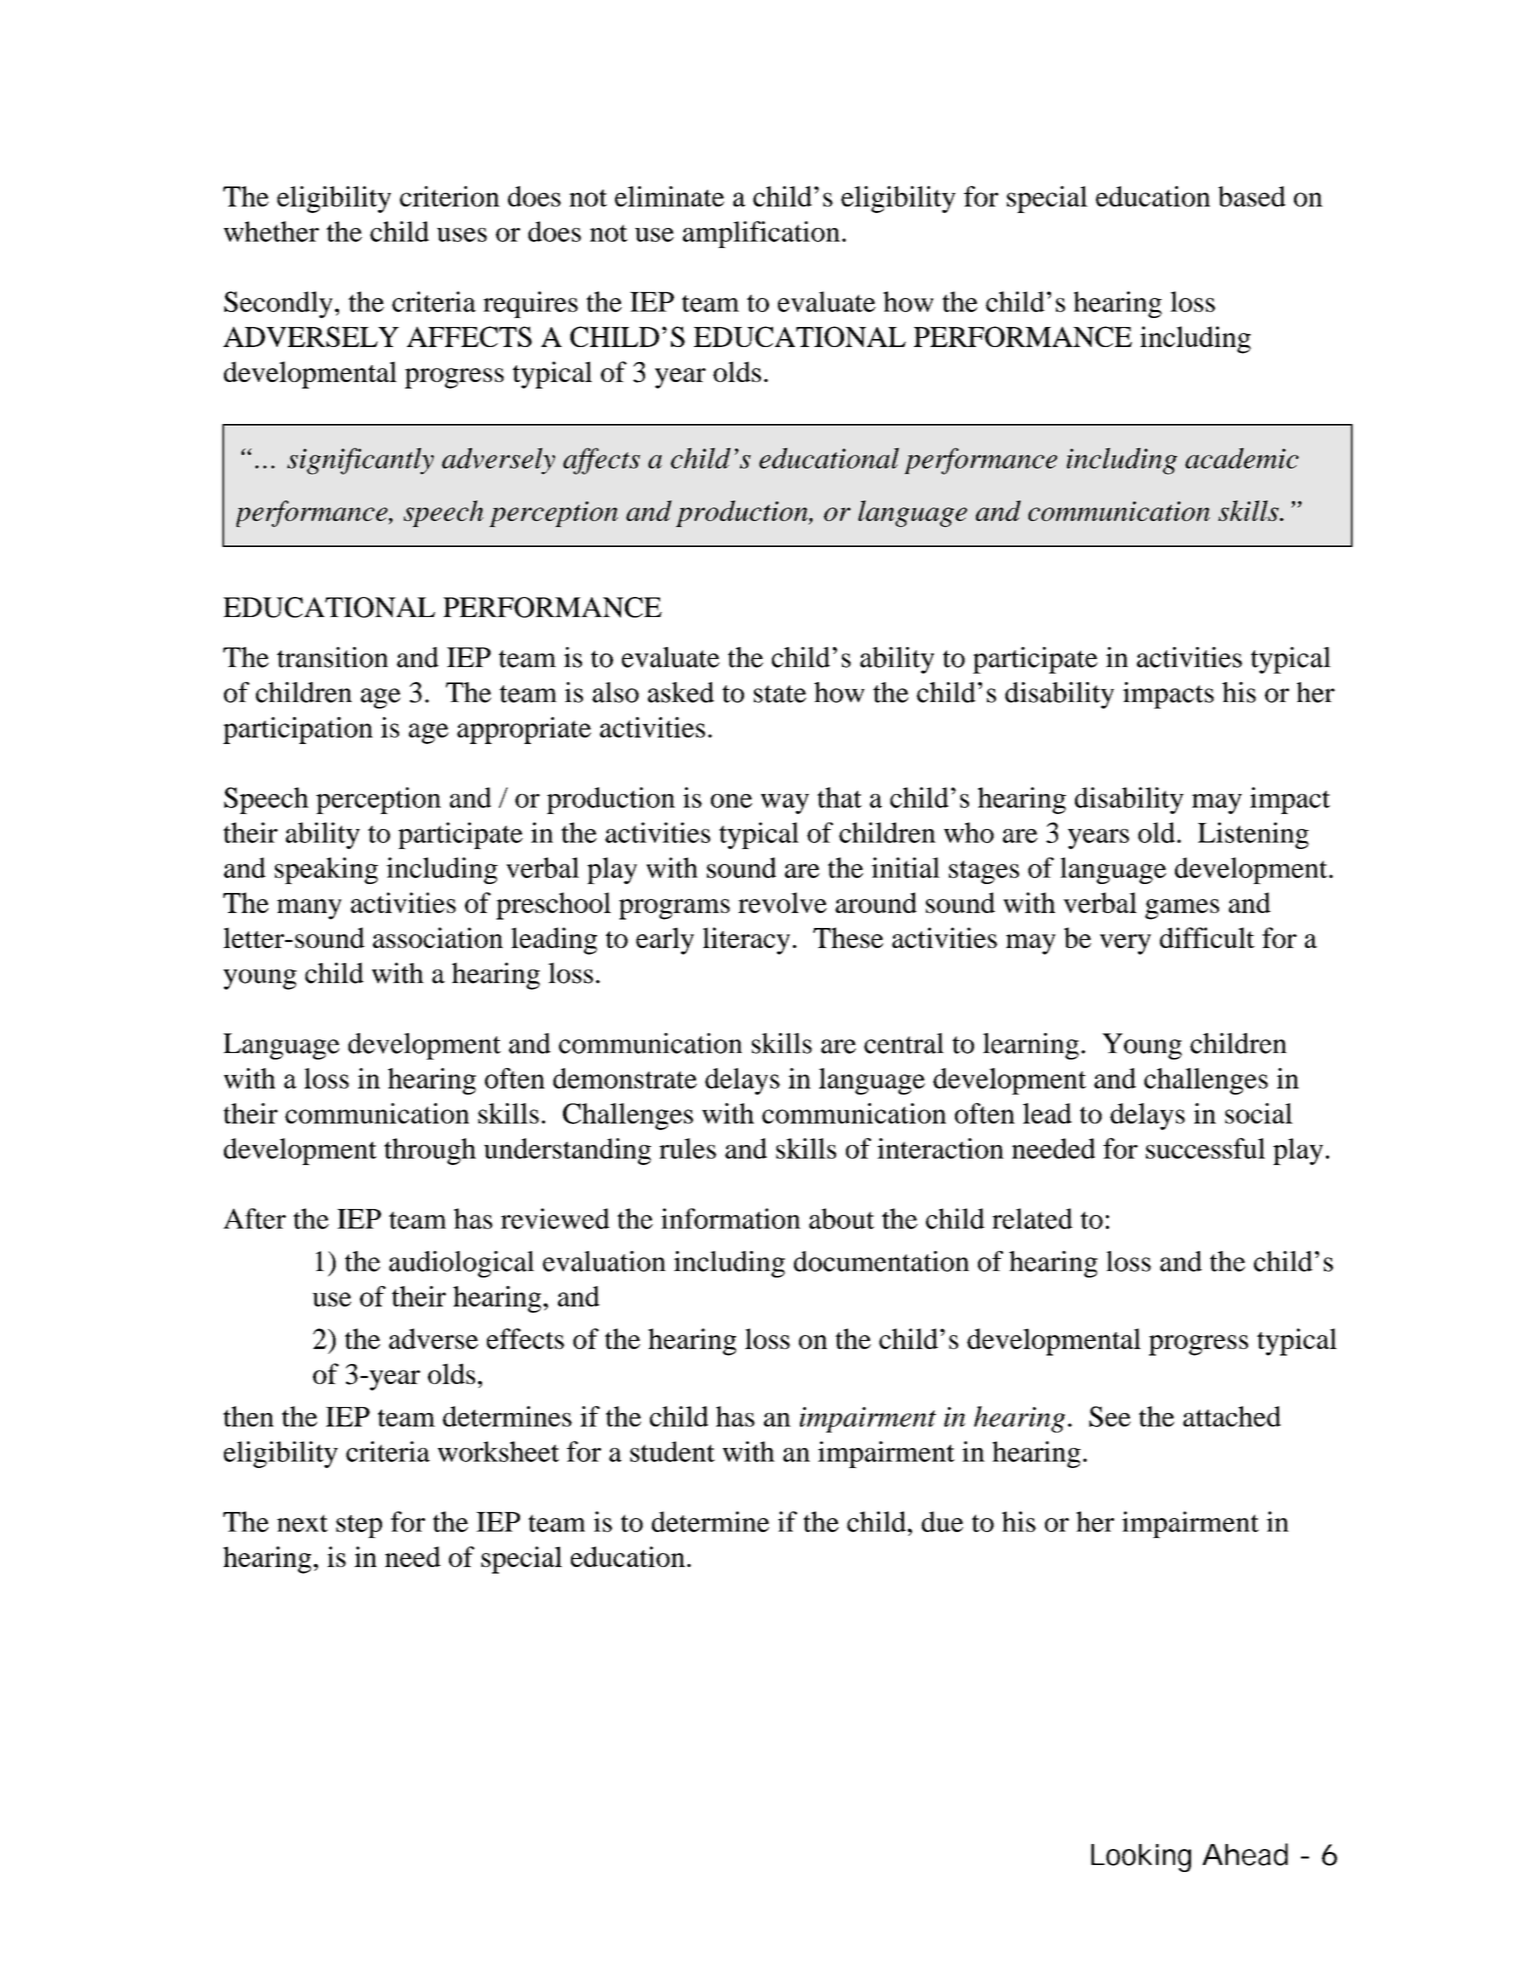 The image size is (1517, 1963). What do you see at coordinates (780, 694) in the document?
I see `state` at bounding box center [780, 694].
